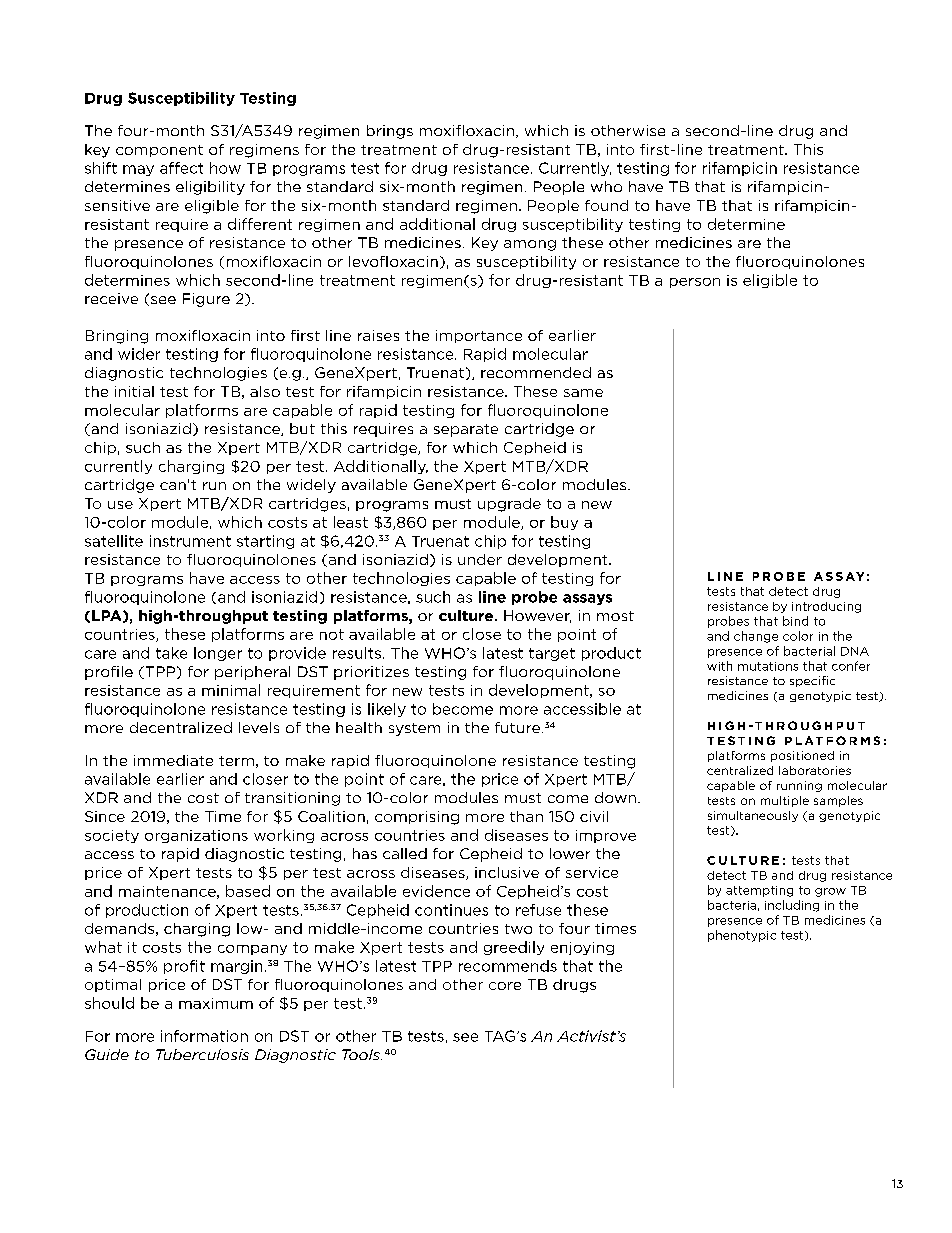  What do you see at coordinates (204, 1036) in the image?
I see `information` at bounding box center [204, 1036].
